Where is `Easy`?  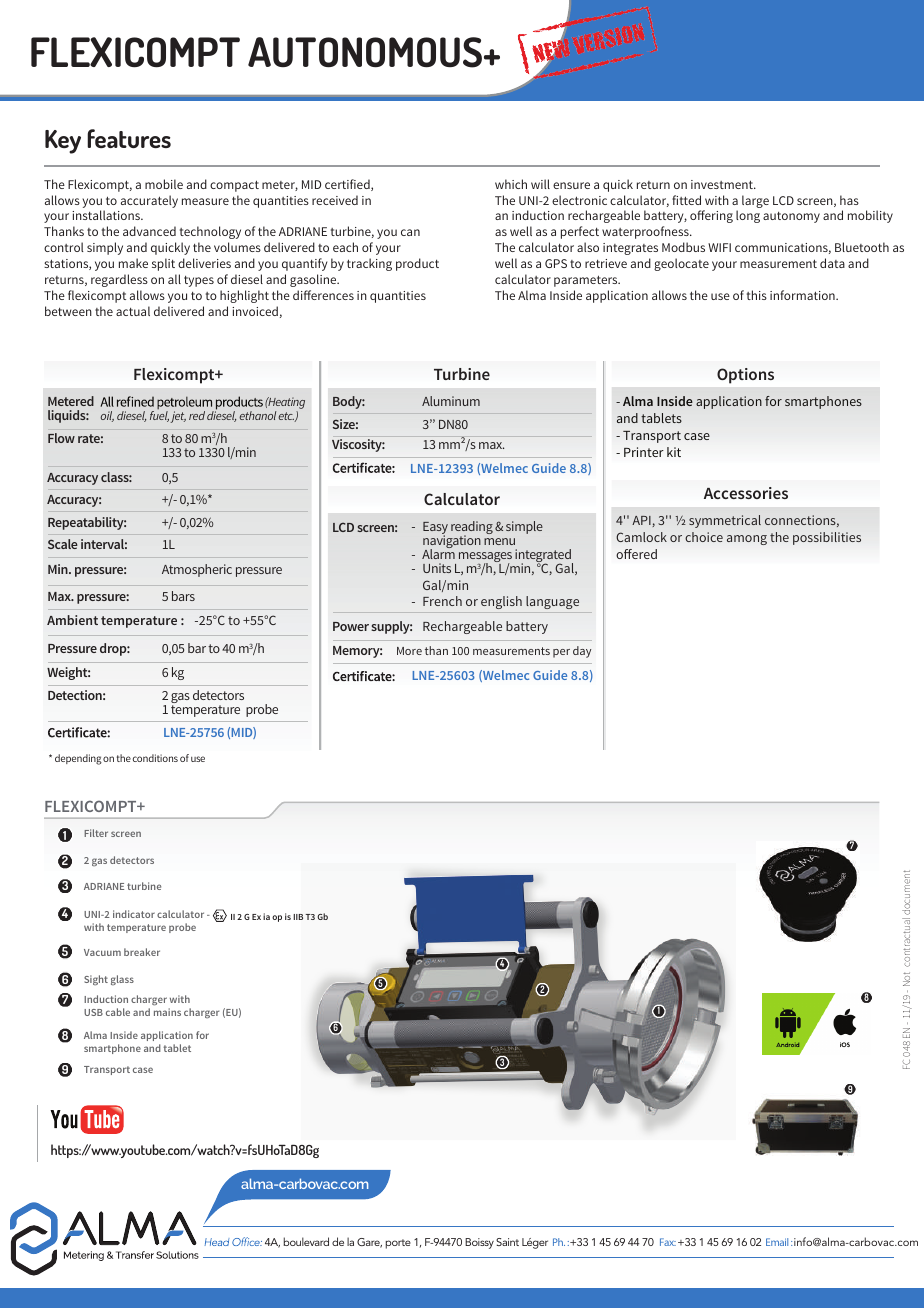
Easy is located at coordinates (435, 529).
